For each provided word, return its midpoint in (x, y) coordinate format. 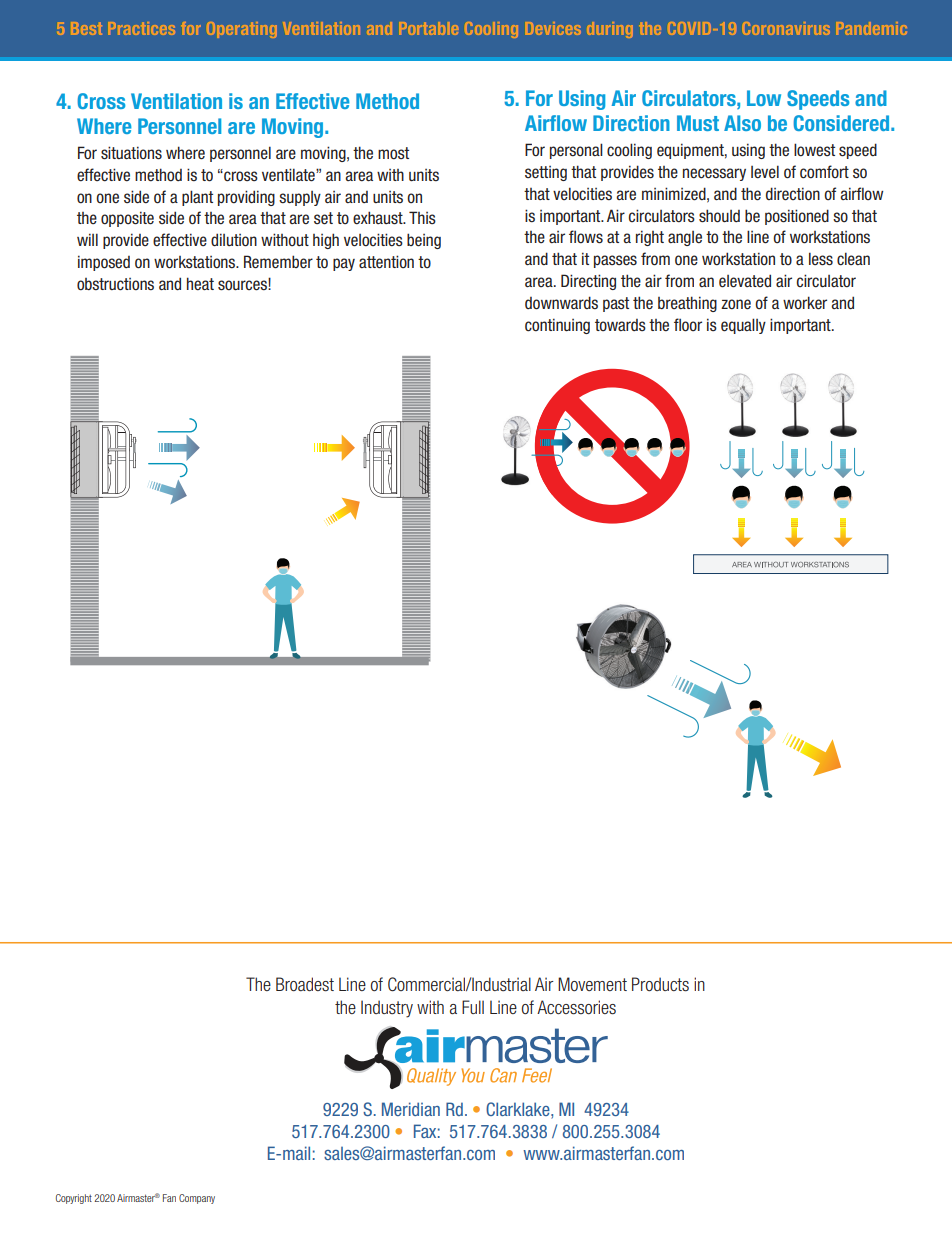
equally (743, 326)
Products (660, 984)
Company (197, 1199)
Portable (429, 28)
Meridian (411, 1109)
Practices (142, 28)
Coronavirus (786, 28)
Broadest (305, 984)
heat (200, 284)
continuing (557, 326)
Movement (592, 984)
